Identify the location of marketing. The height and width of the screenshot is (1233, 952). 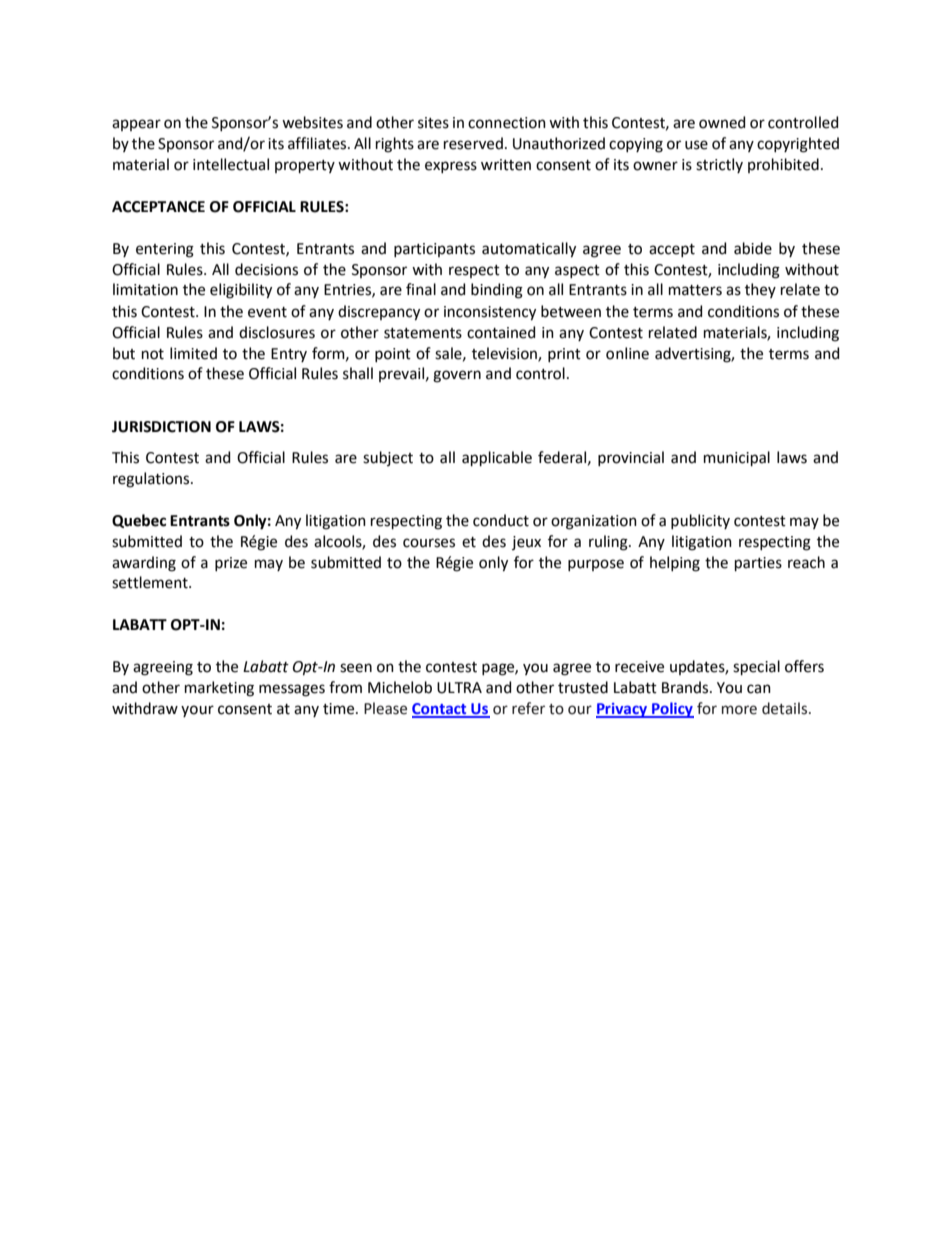
(219, 689).
